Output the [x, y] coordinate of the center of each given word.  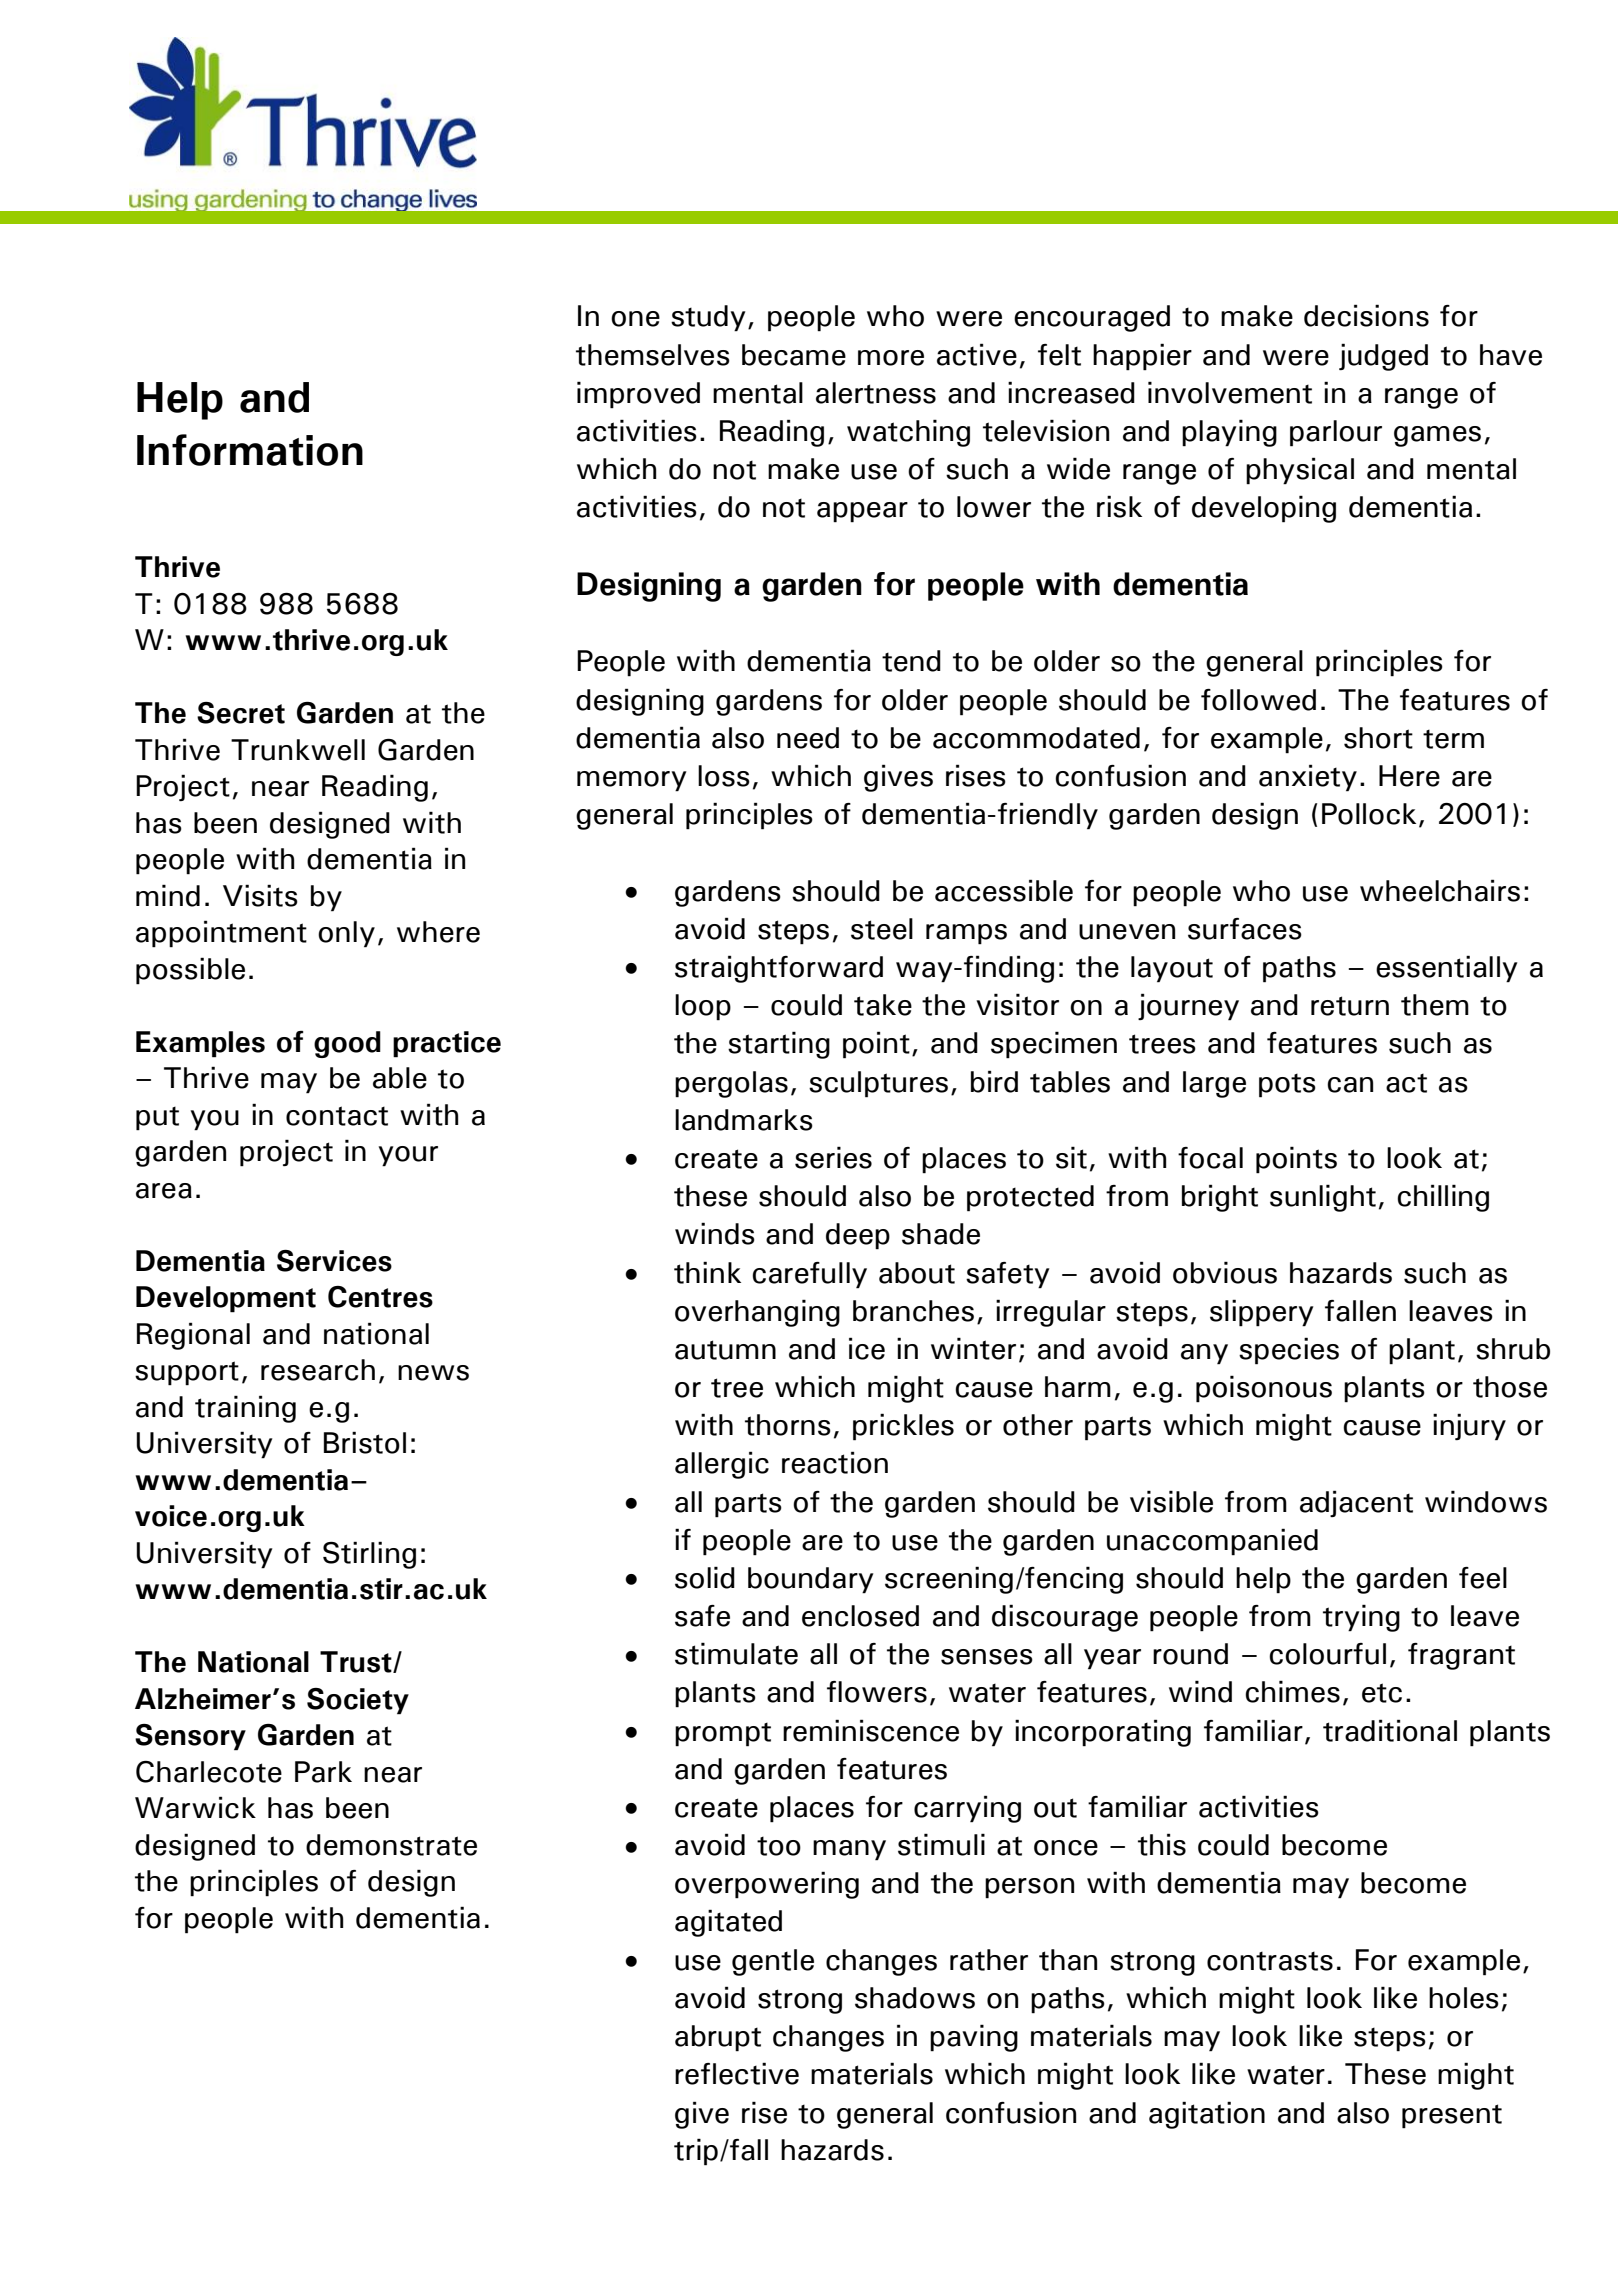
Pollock [1369, 814]
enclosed [860, 1616]
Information [250, 450]
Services [334, 1261]
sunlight [1323, 1198]
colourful [1327, 1654]
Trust [357, 1662]
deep [858, 1236]
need [808, 738]
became [794, 355]
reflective [737, 2073]
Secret [241, 713]
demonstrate [391, 1845]
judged [1383, 357]
